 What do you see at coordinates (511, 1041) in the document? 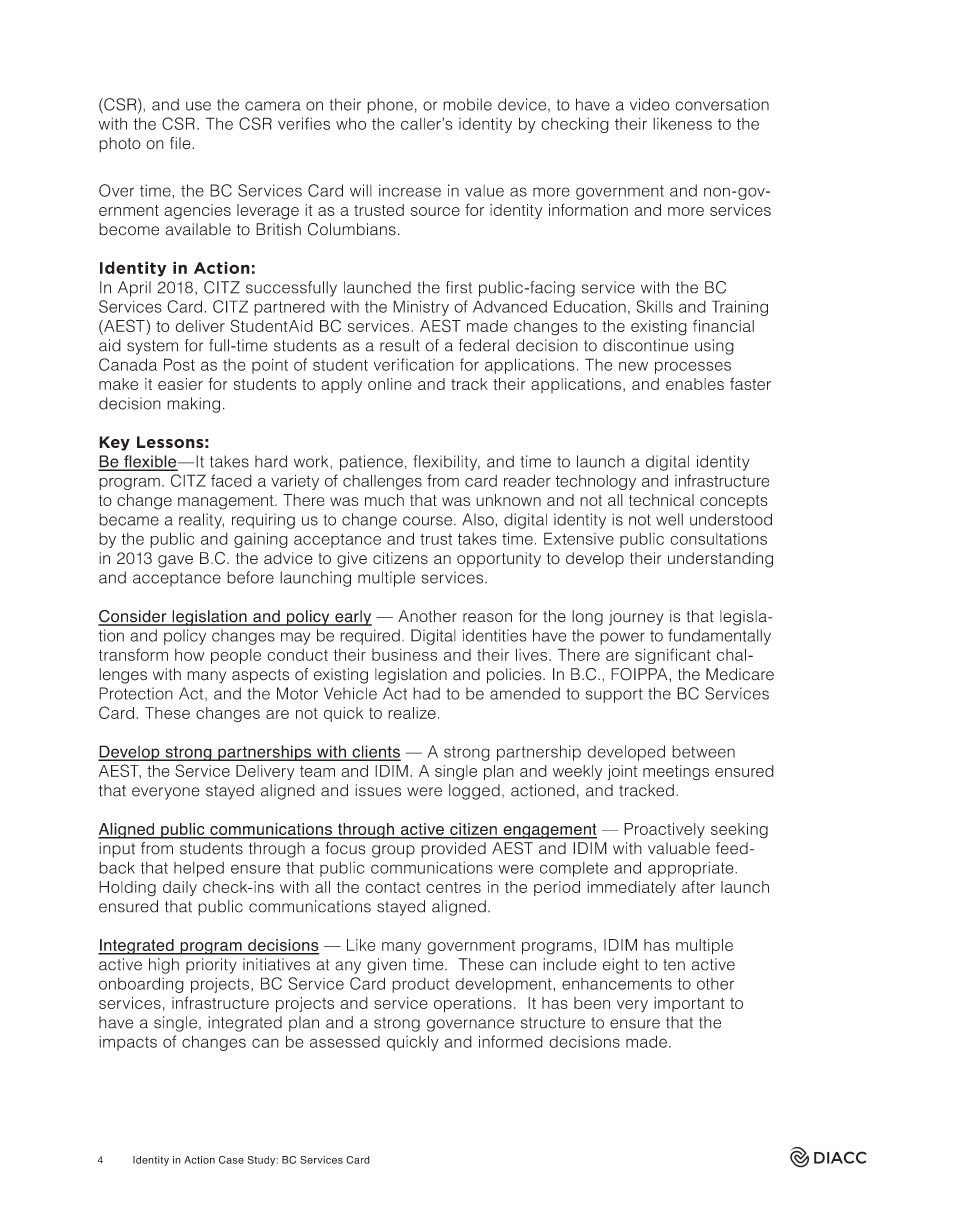
I see `informed` at bounding box center [511, 1041].
